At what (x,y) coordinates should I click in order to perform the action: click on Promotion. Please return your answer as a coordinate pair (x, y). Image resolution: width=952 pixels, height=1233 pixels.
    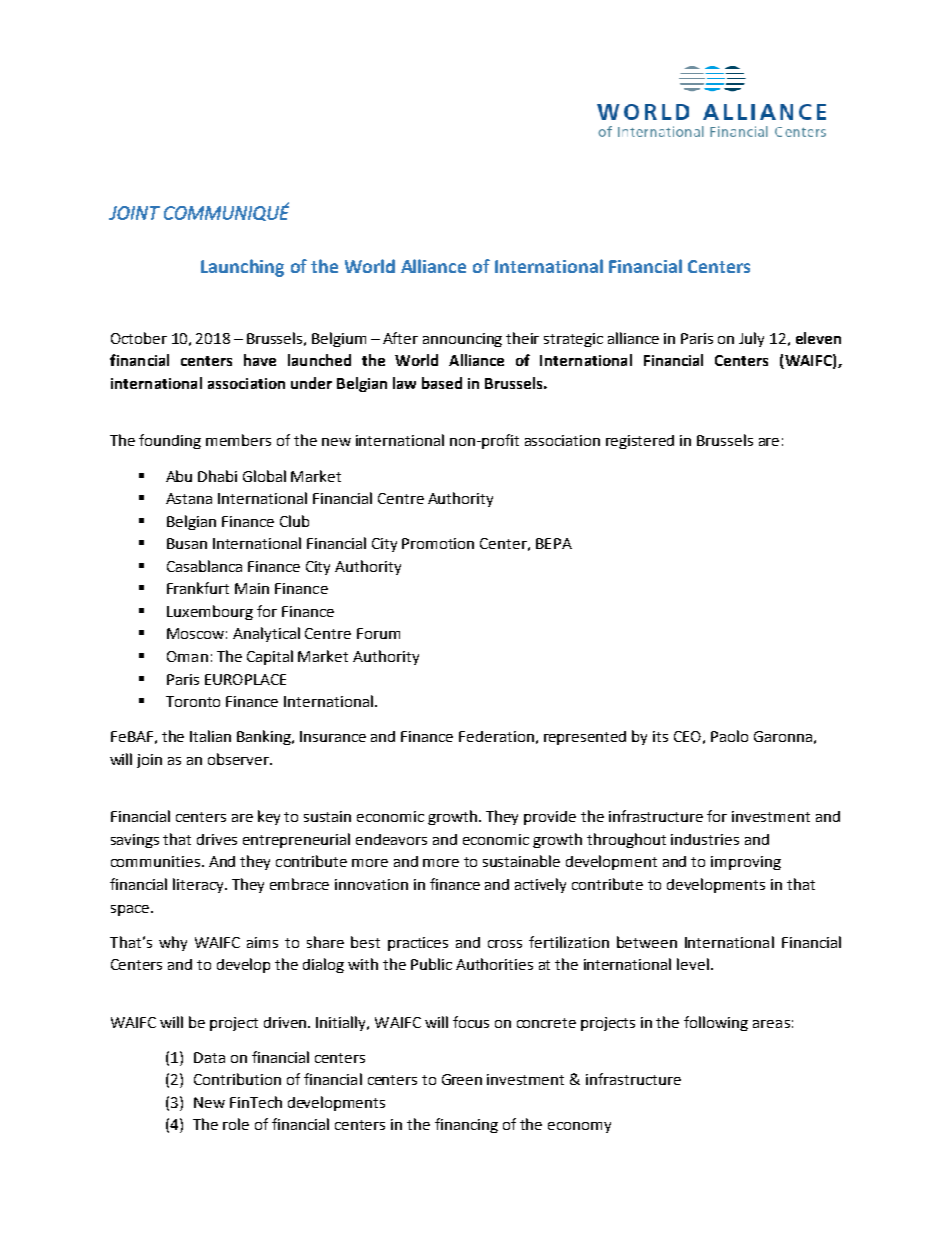
    Looking at the image, I should click on (438, 543).
